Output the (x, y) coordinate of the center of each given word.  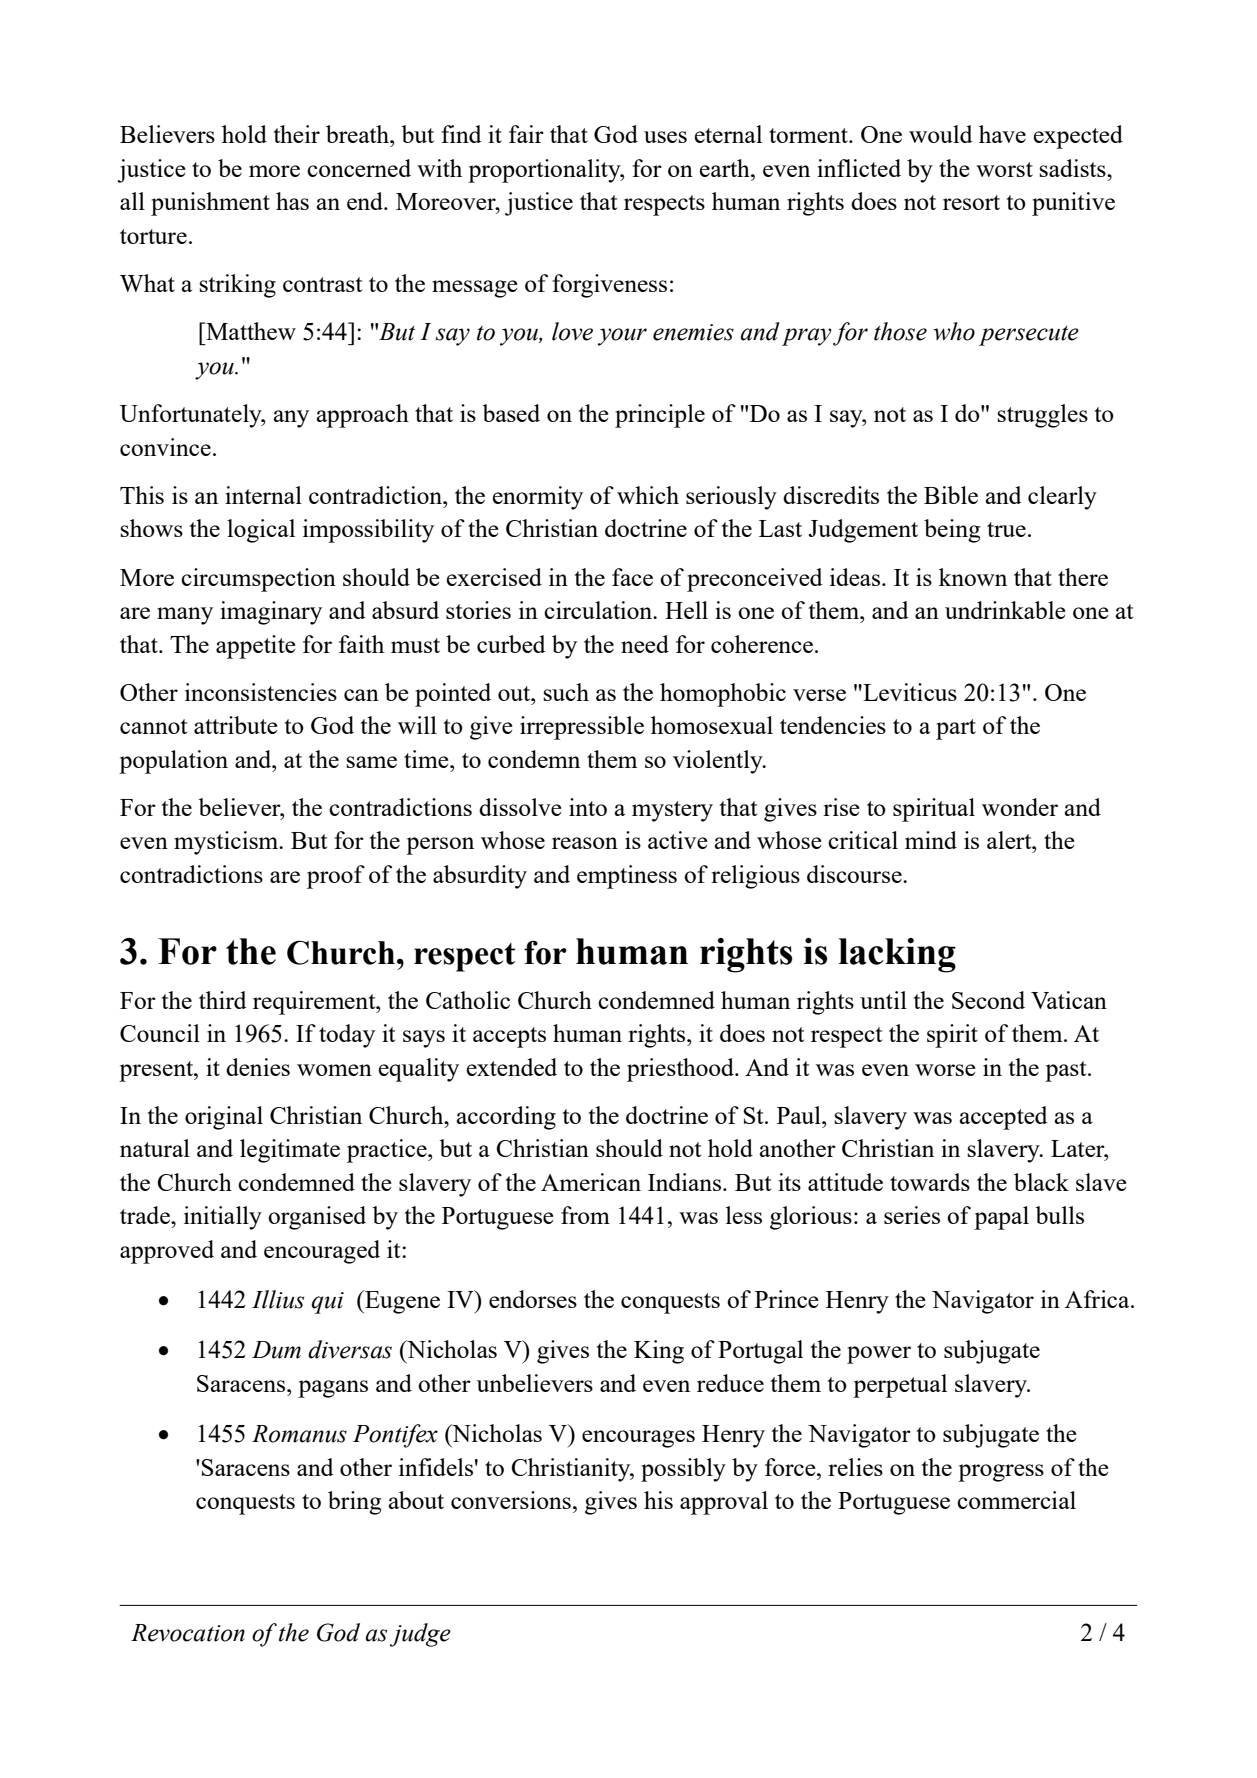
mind (931, 840)
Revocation (188, 1633)
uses (665, 137)
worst (1004, 169)
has (292, 201)
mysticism (227, 843)
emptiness (627, 877)
